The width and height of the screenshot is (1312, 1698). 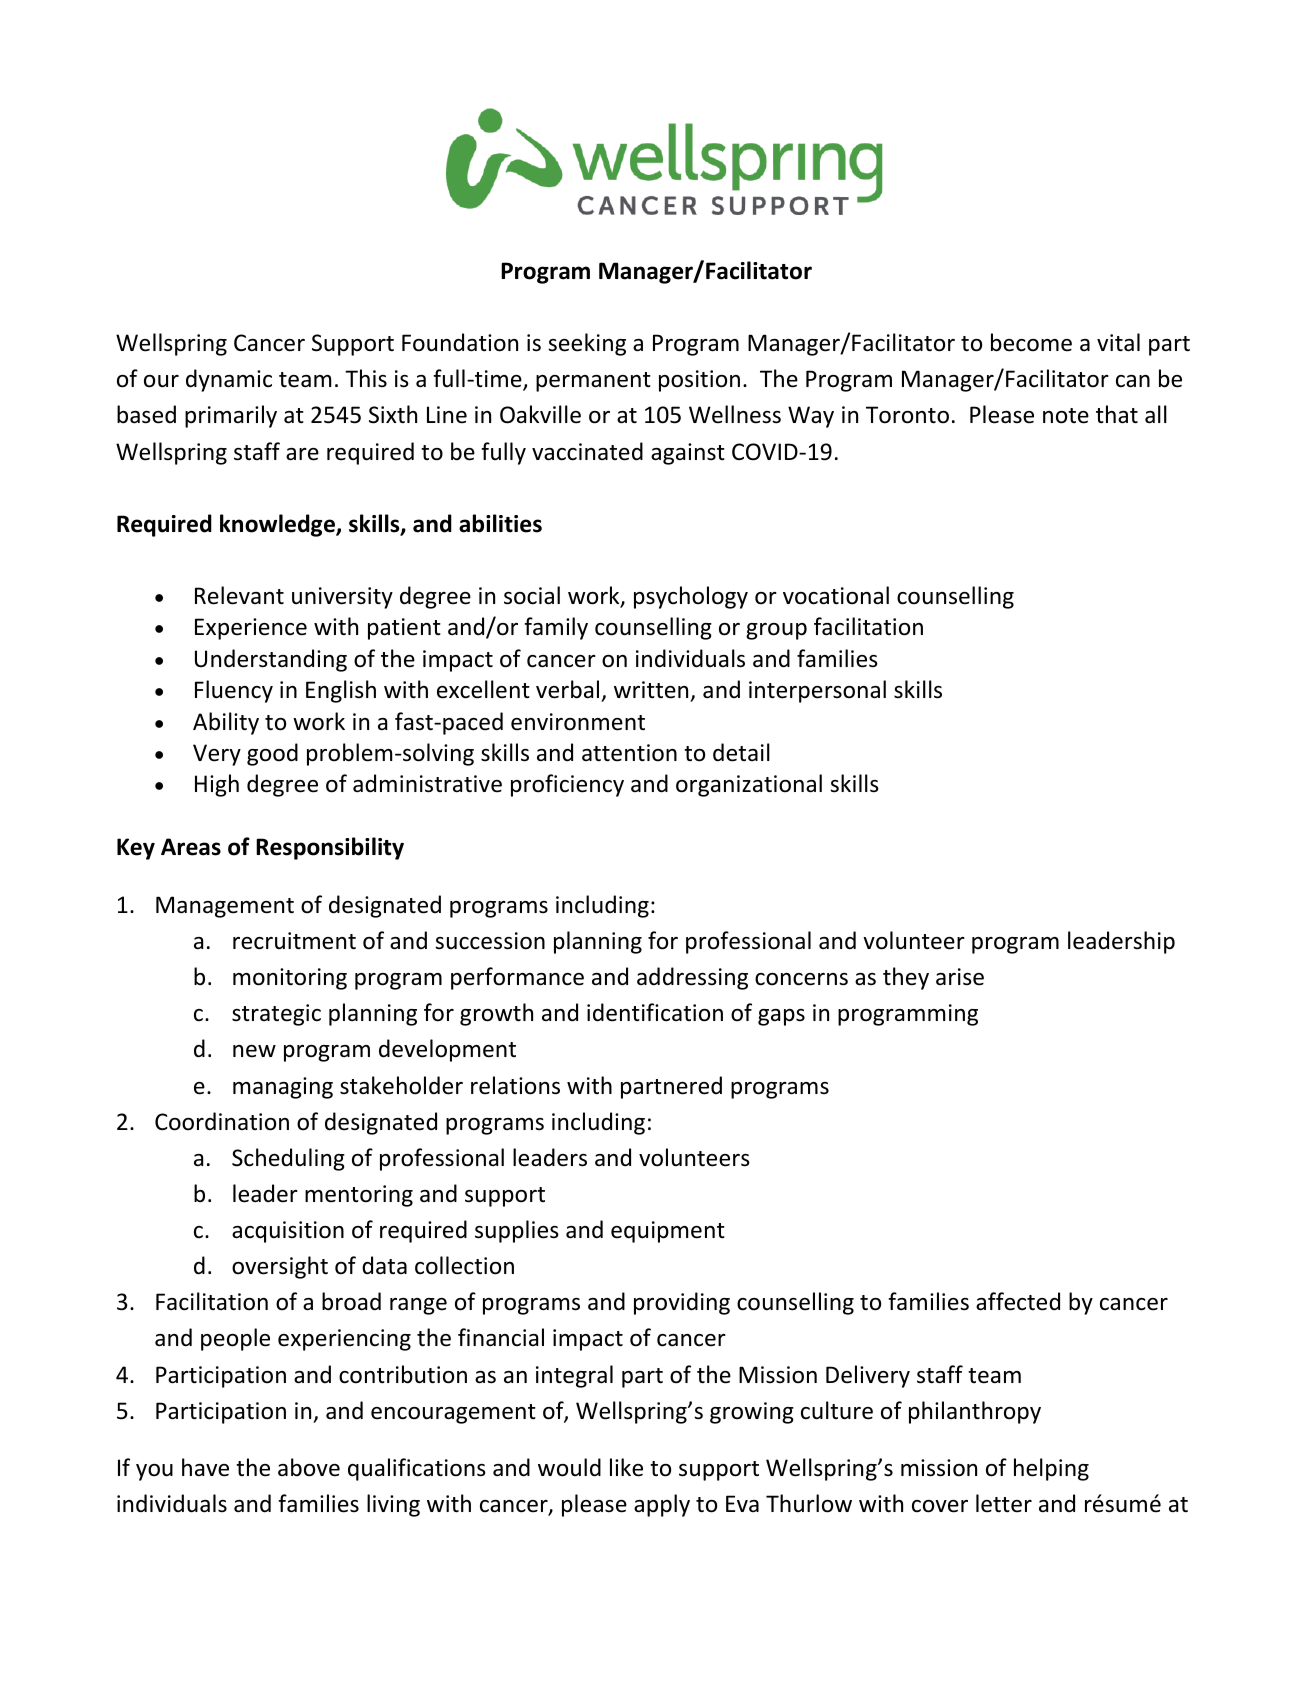 What do you see at coordinates (1031, 342) in the screenshot?
I see `become` at bounding box center [1031, 342].
